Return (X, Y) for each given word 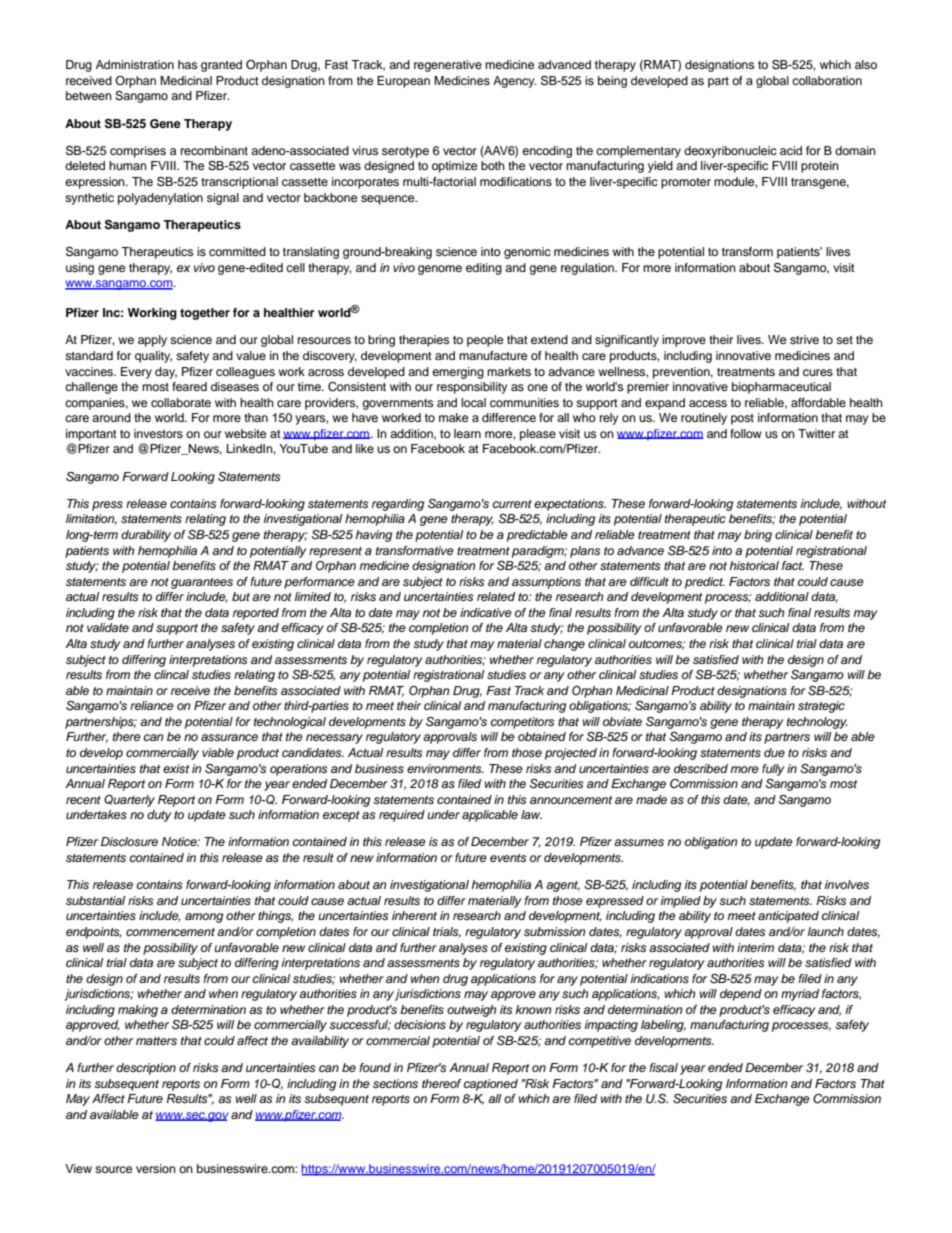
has (187, 64)
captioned (491, 1085)
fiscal (663, 1067)
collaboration (827, 80)
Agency (514, 82)
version (156, 1168)
